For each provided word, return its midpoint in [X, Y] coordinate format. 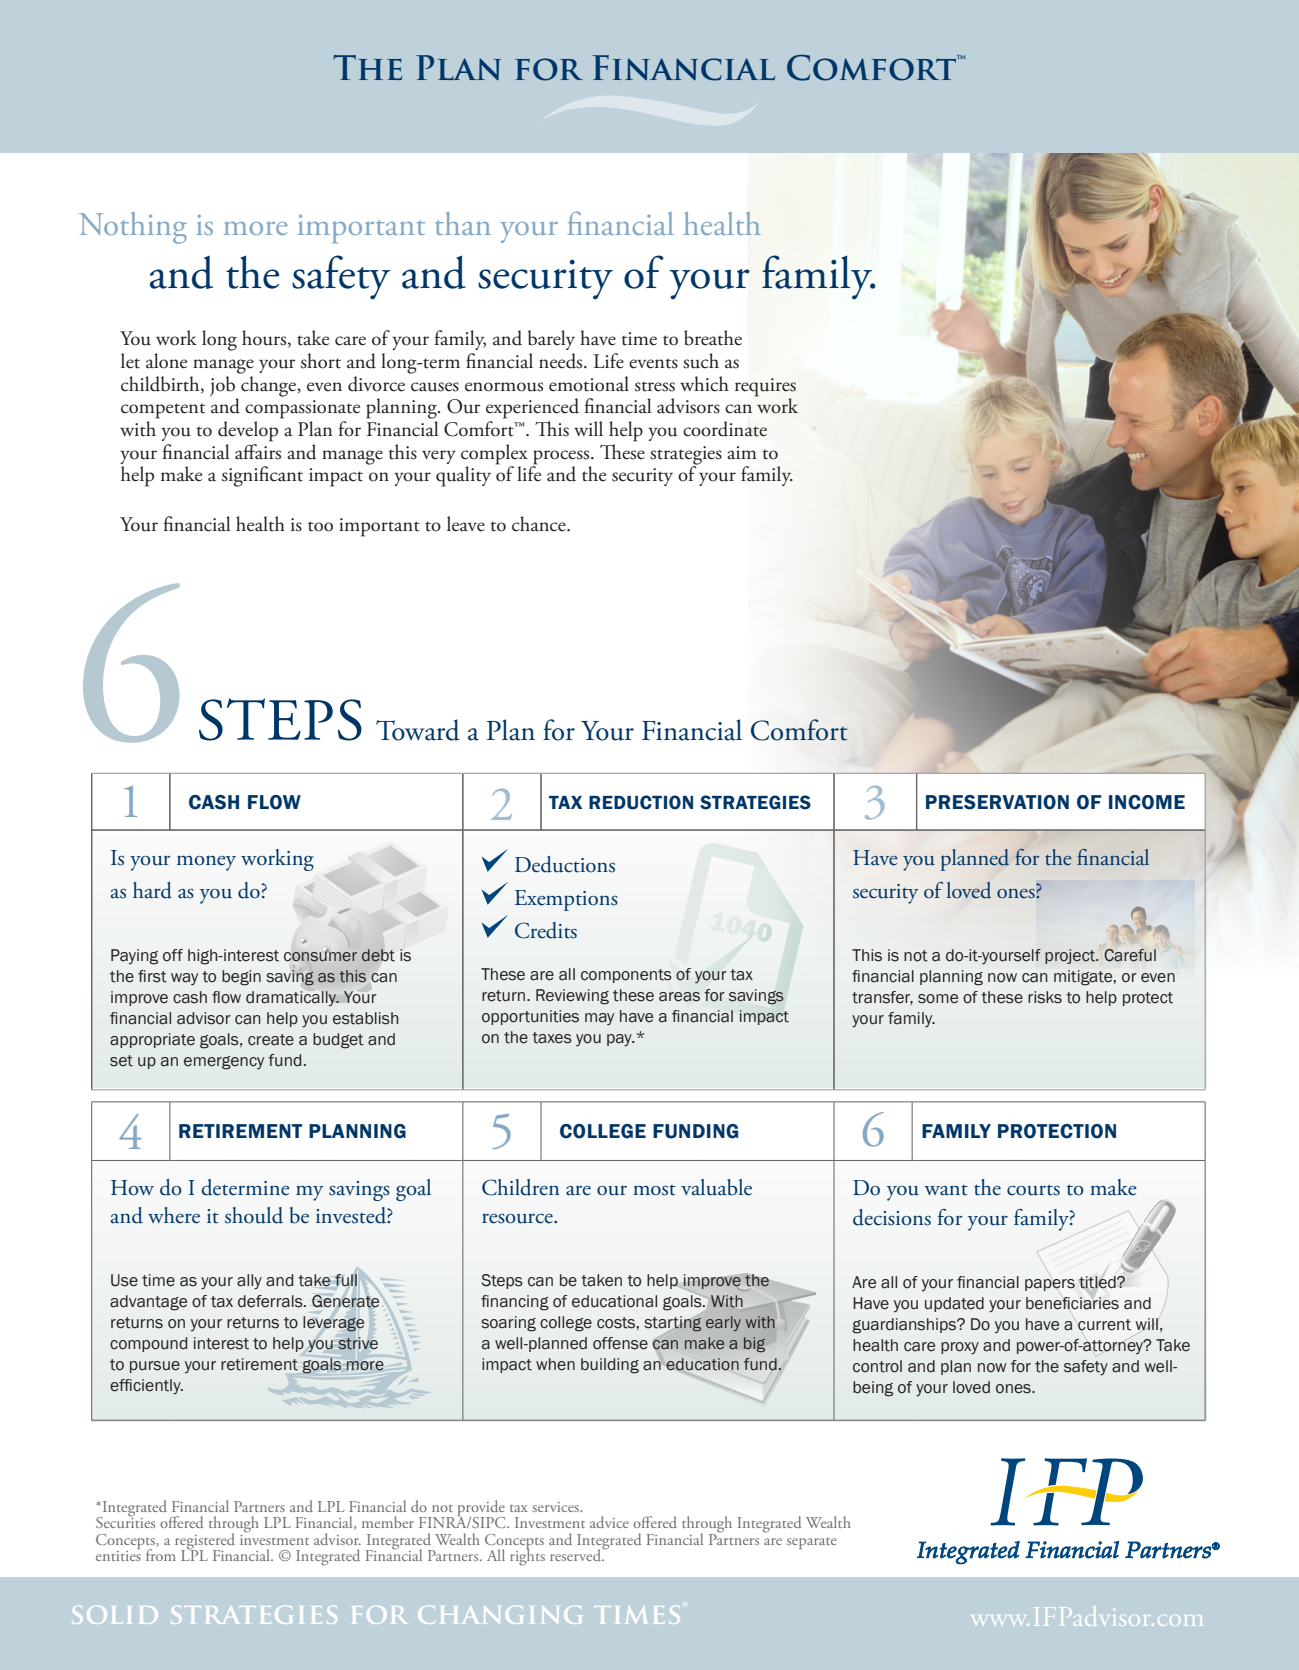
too [320, 526]
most [654, 1190]
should [254, 1215]
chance [540, 524]
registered [205, 1542]
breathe [713, 338]
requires [765, 387]
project [1071, 956]
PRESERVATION [997, 802]
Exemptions [566, 900]
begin [241, 978]
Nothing [133, 228]
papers [1050, 1285]
